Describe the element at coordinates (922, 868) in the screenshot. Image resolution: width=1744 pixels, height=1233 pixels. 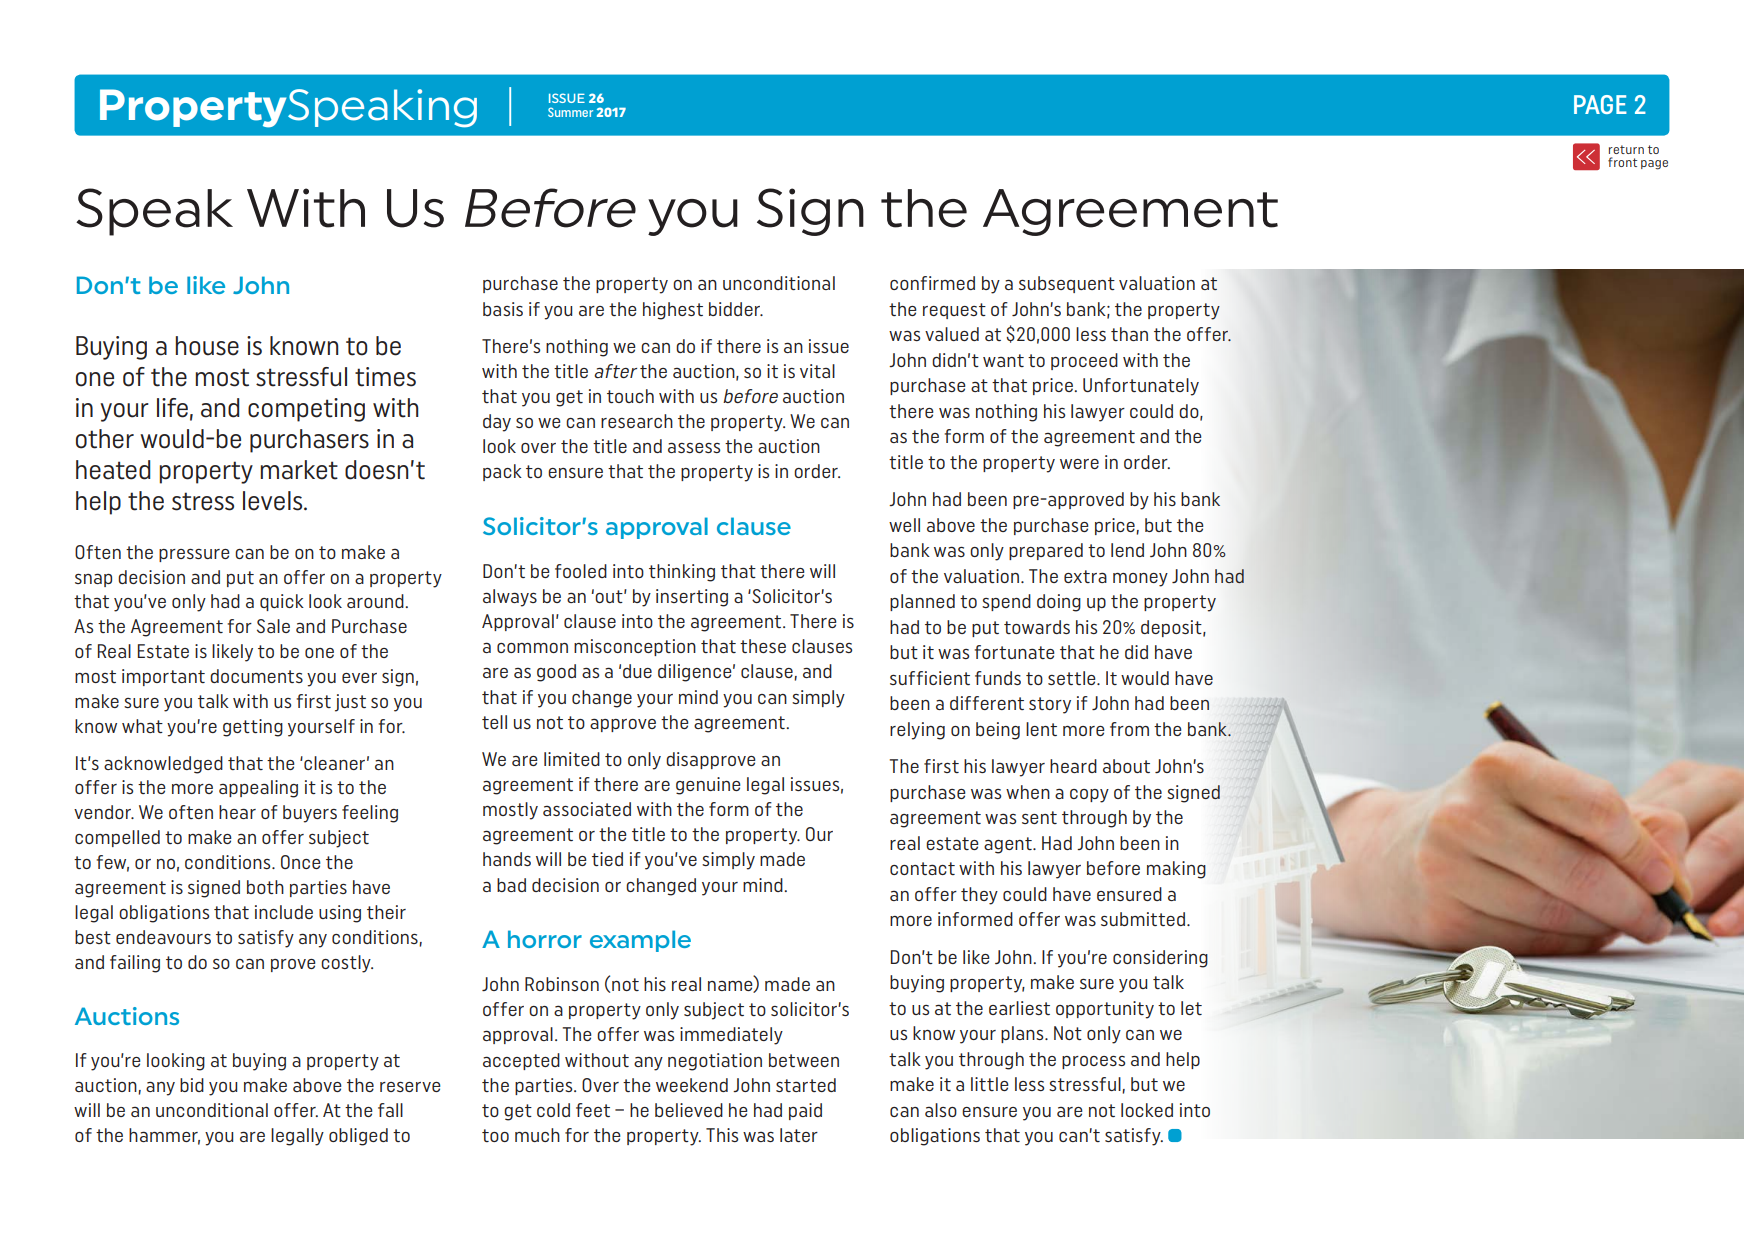
I see `contact` at that location.
